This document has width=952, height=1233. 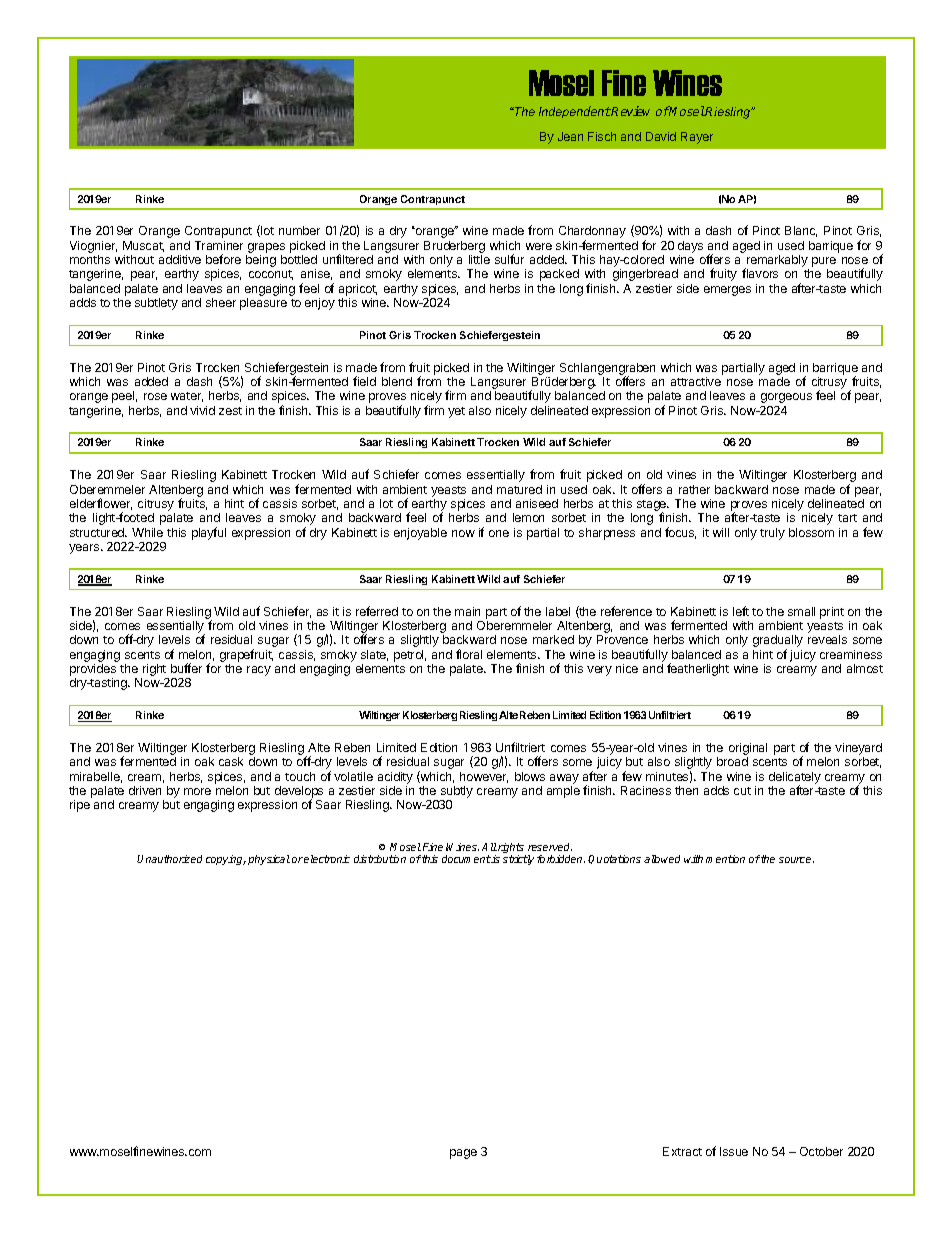 I want to click on truly, so click(x=772, y=534).
